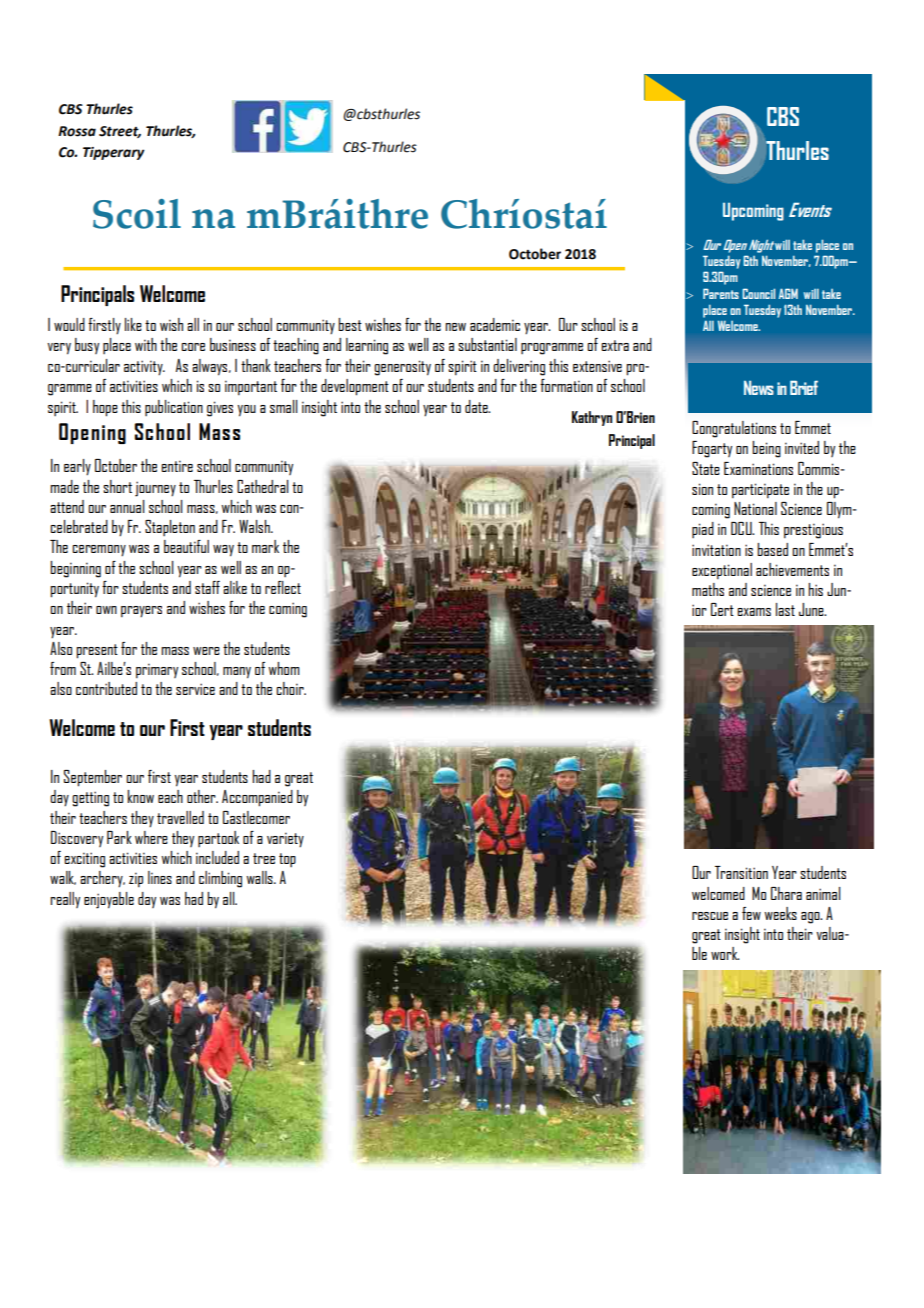  I want to click on Parents, so click(721, 293).
